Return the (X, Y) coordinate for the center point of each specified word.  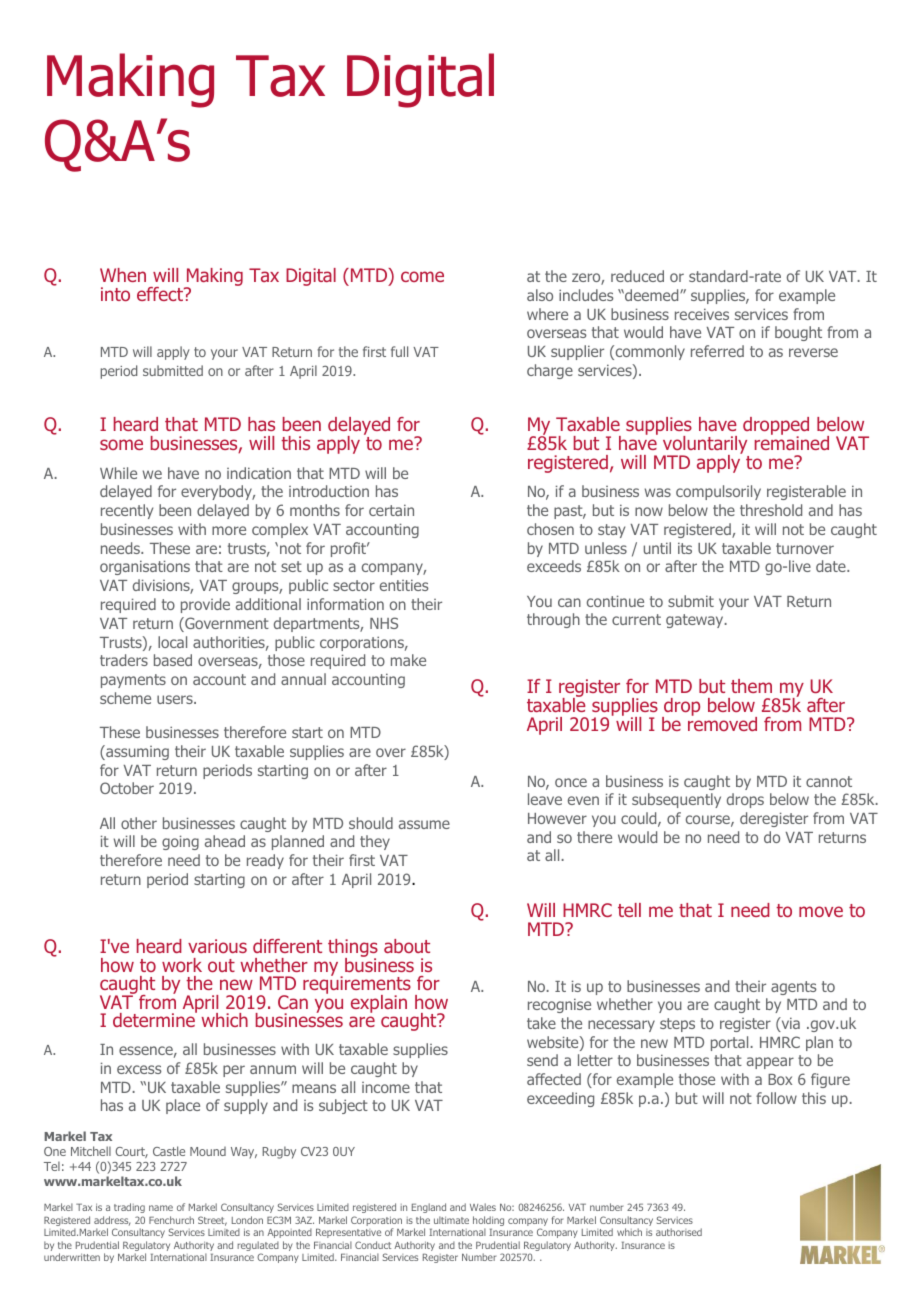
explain (379, 1004)
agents (794, 988)
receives (702, 314)
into (115, 294)
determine (155, 1019)
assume (424, 824)
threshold (771, 510)
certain (391, 510)
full (399, 351)
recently (127, 511)
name (161, 1208)
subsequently (676, 800)
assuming (136, 752)
